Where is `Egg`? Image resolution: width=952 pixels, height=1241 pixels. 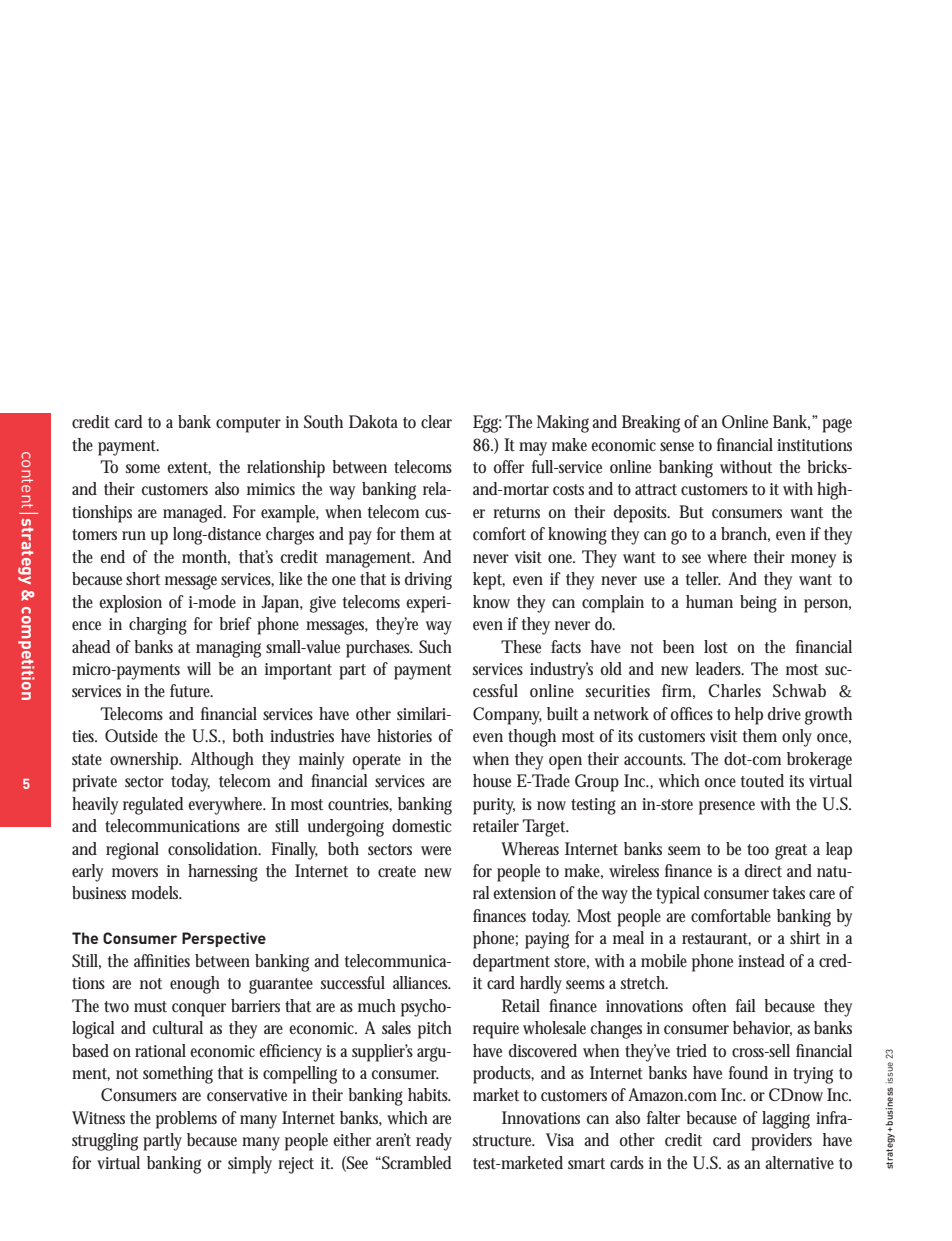
Egg is located at coordinates (487, 424).
